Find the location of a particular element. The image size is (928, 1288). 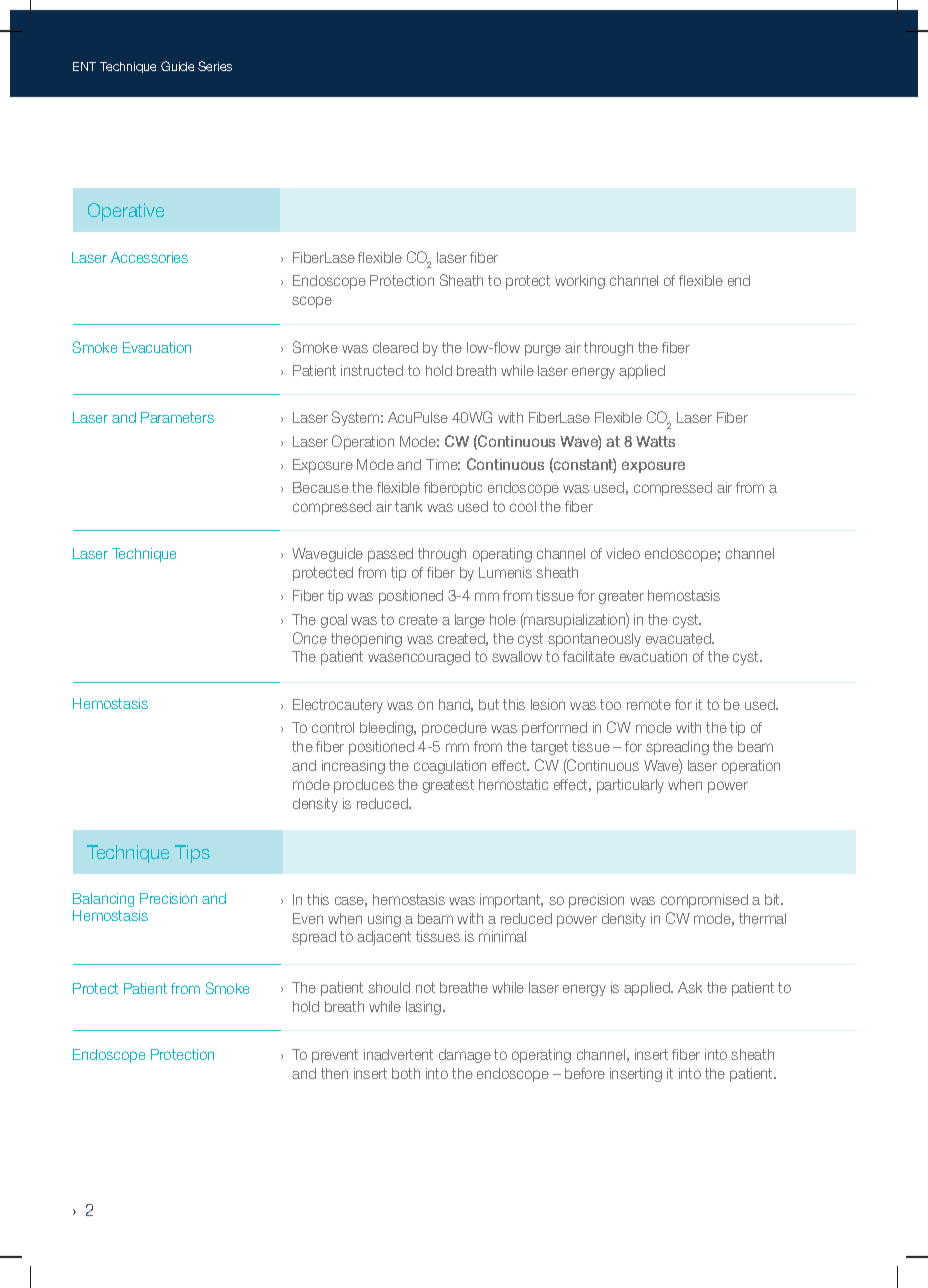

Series is located at coordinates (215, 66).
